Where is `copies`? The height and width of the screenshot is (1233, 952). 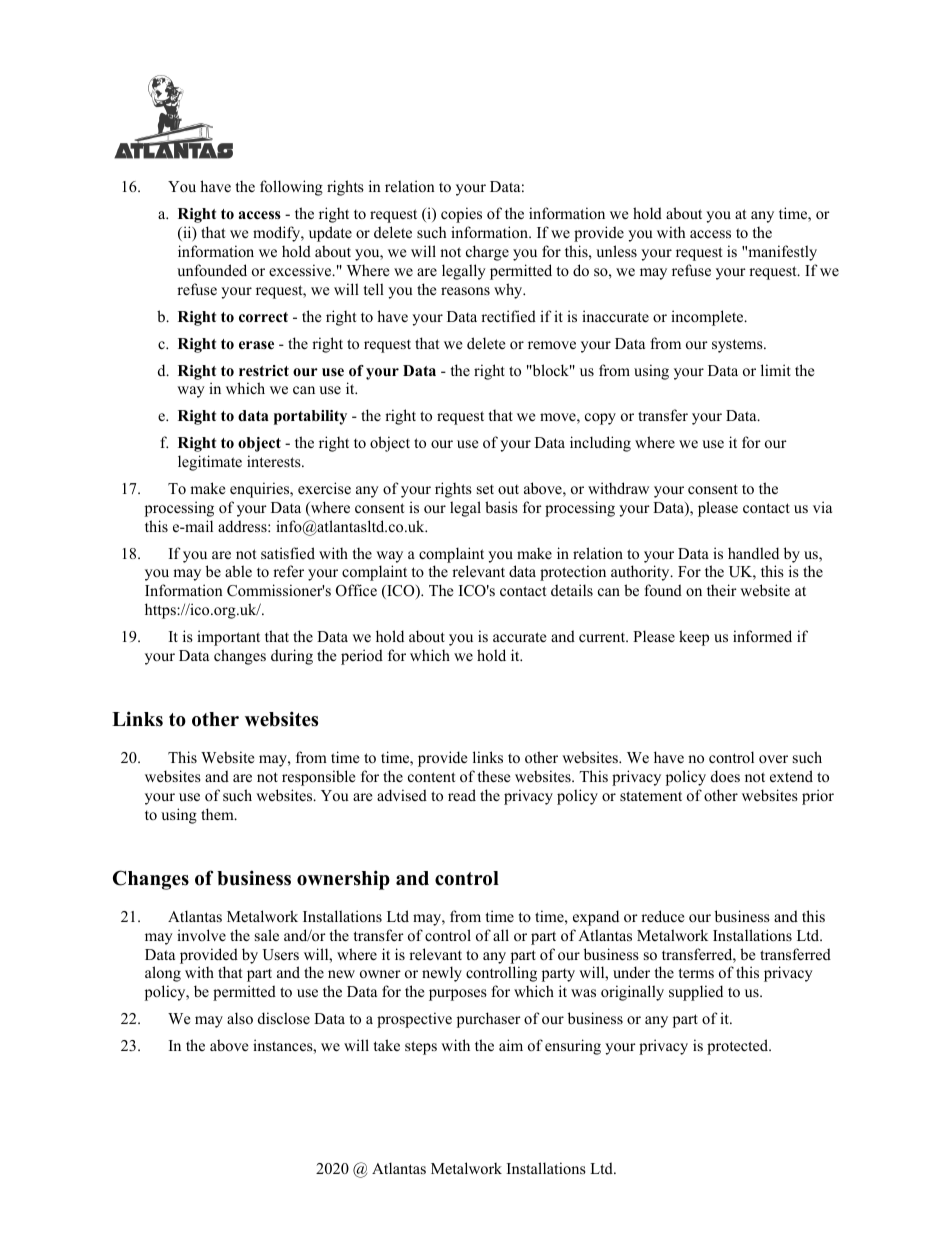 copies is located at coordinates (461, 215).
